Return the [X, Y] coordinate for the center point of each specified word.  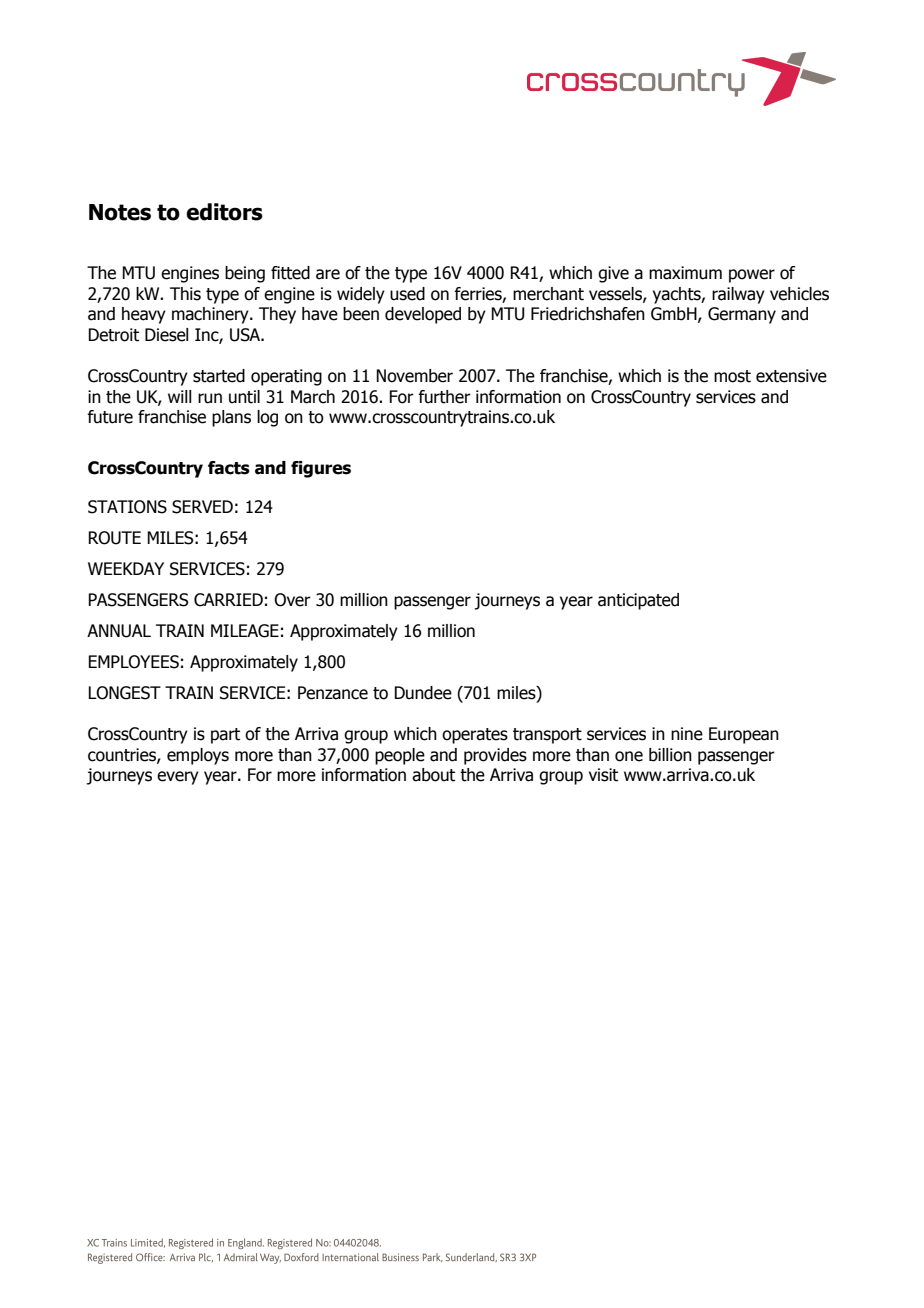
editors [224, 212]
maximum [685, 273]
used [407, 294]
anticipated [638, 601]
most [732, 376]
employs [198, 756]
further [444, 397]
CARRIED [228, 600]
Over [292, 600]
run [210, 398]
